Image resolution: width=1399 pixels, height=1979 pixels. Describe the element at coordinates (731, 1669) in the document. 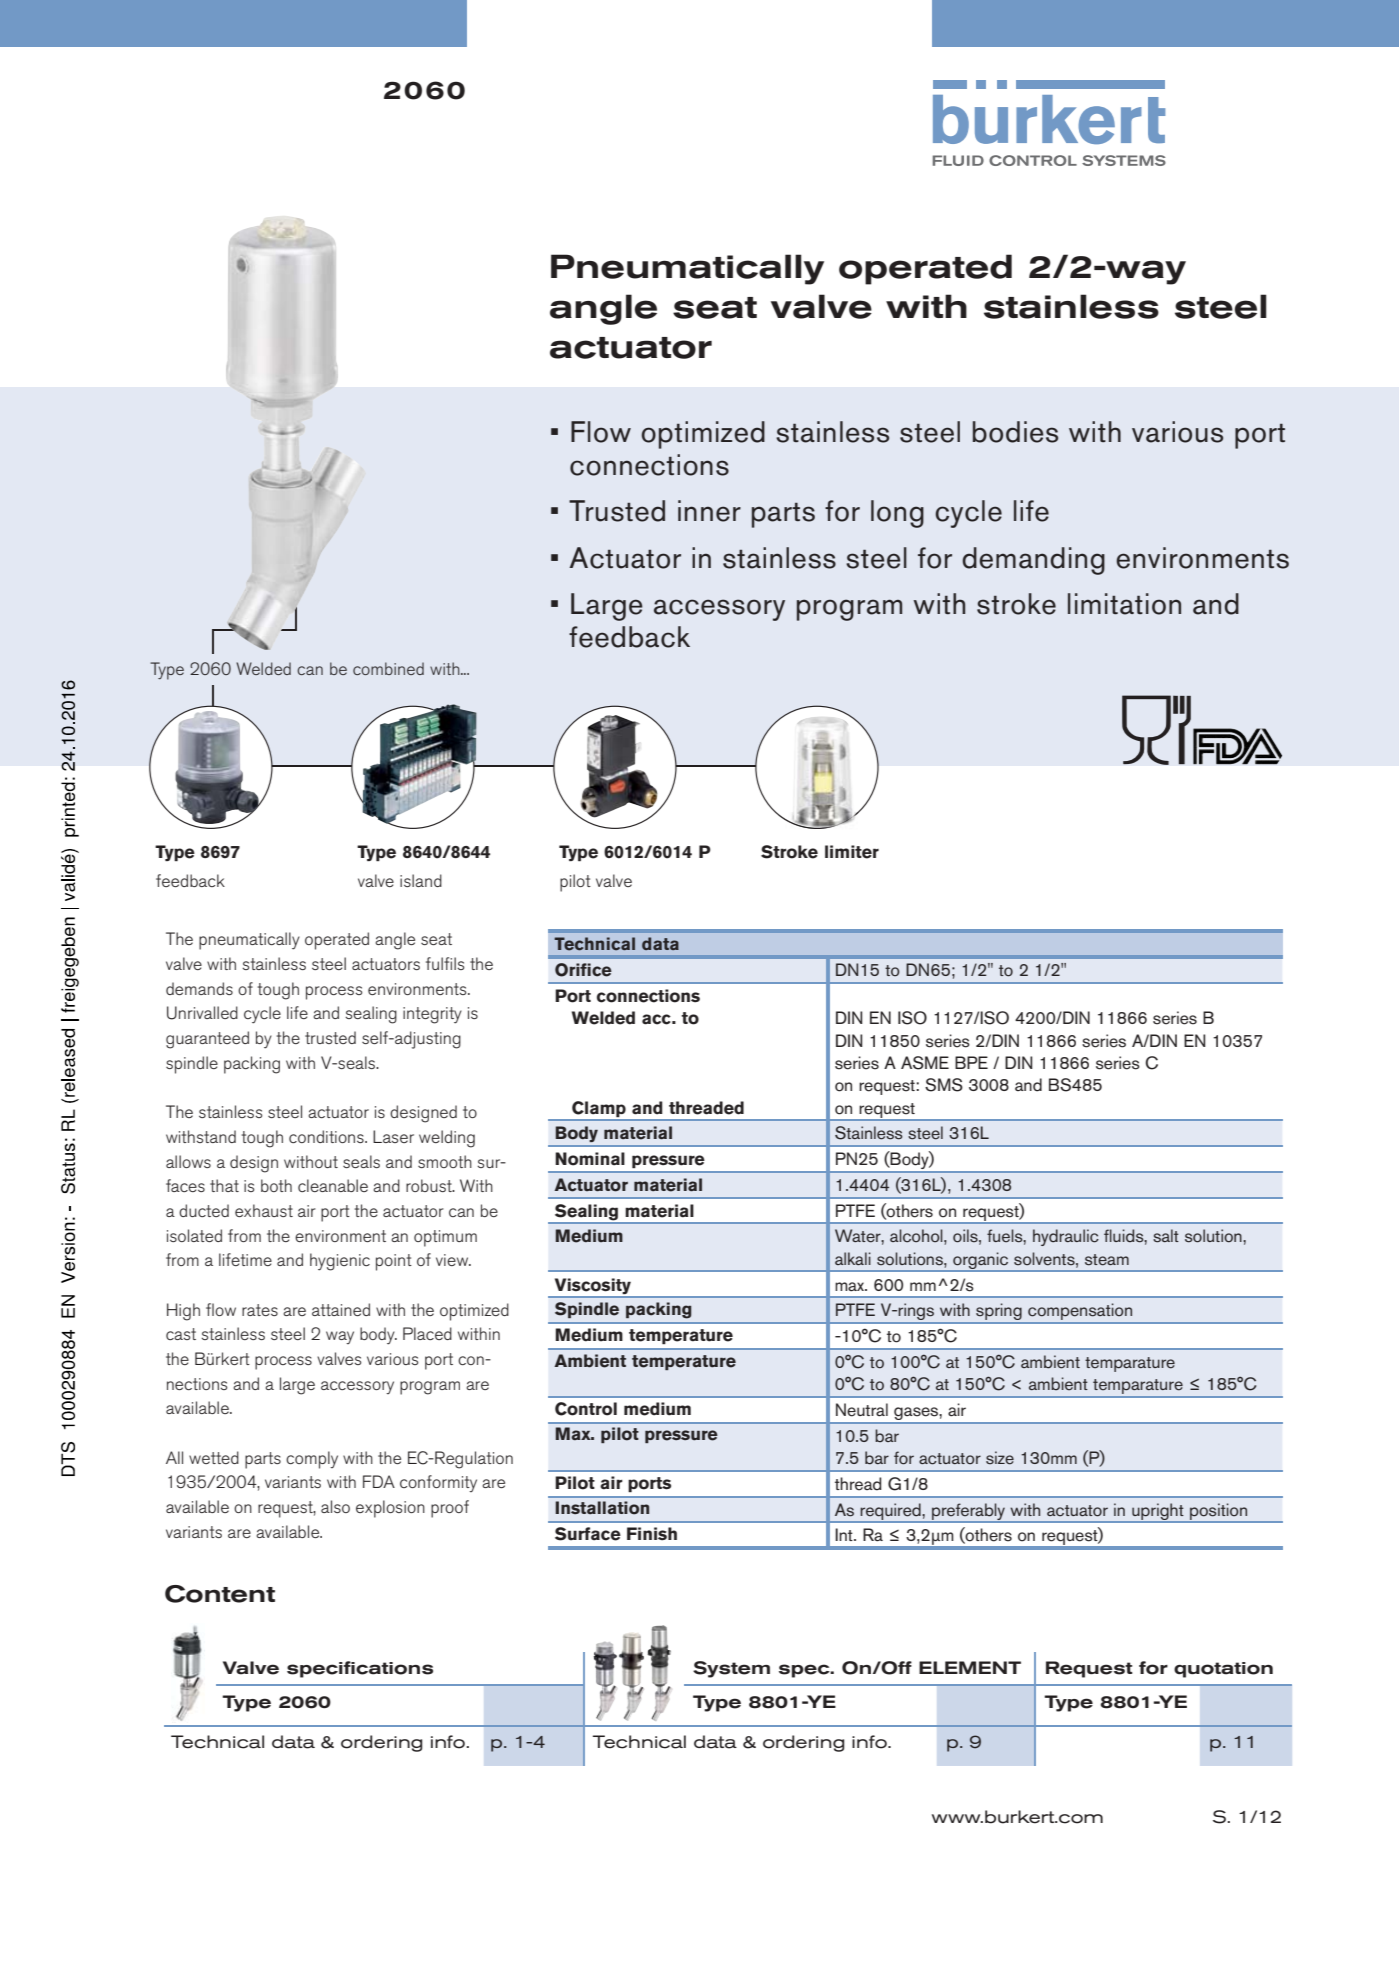

I see `System` at that location.
